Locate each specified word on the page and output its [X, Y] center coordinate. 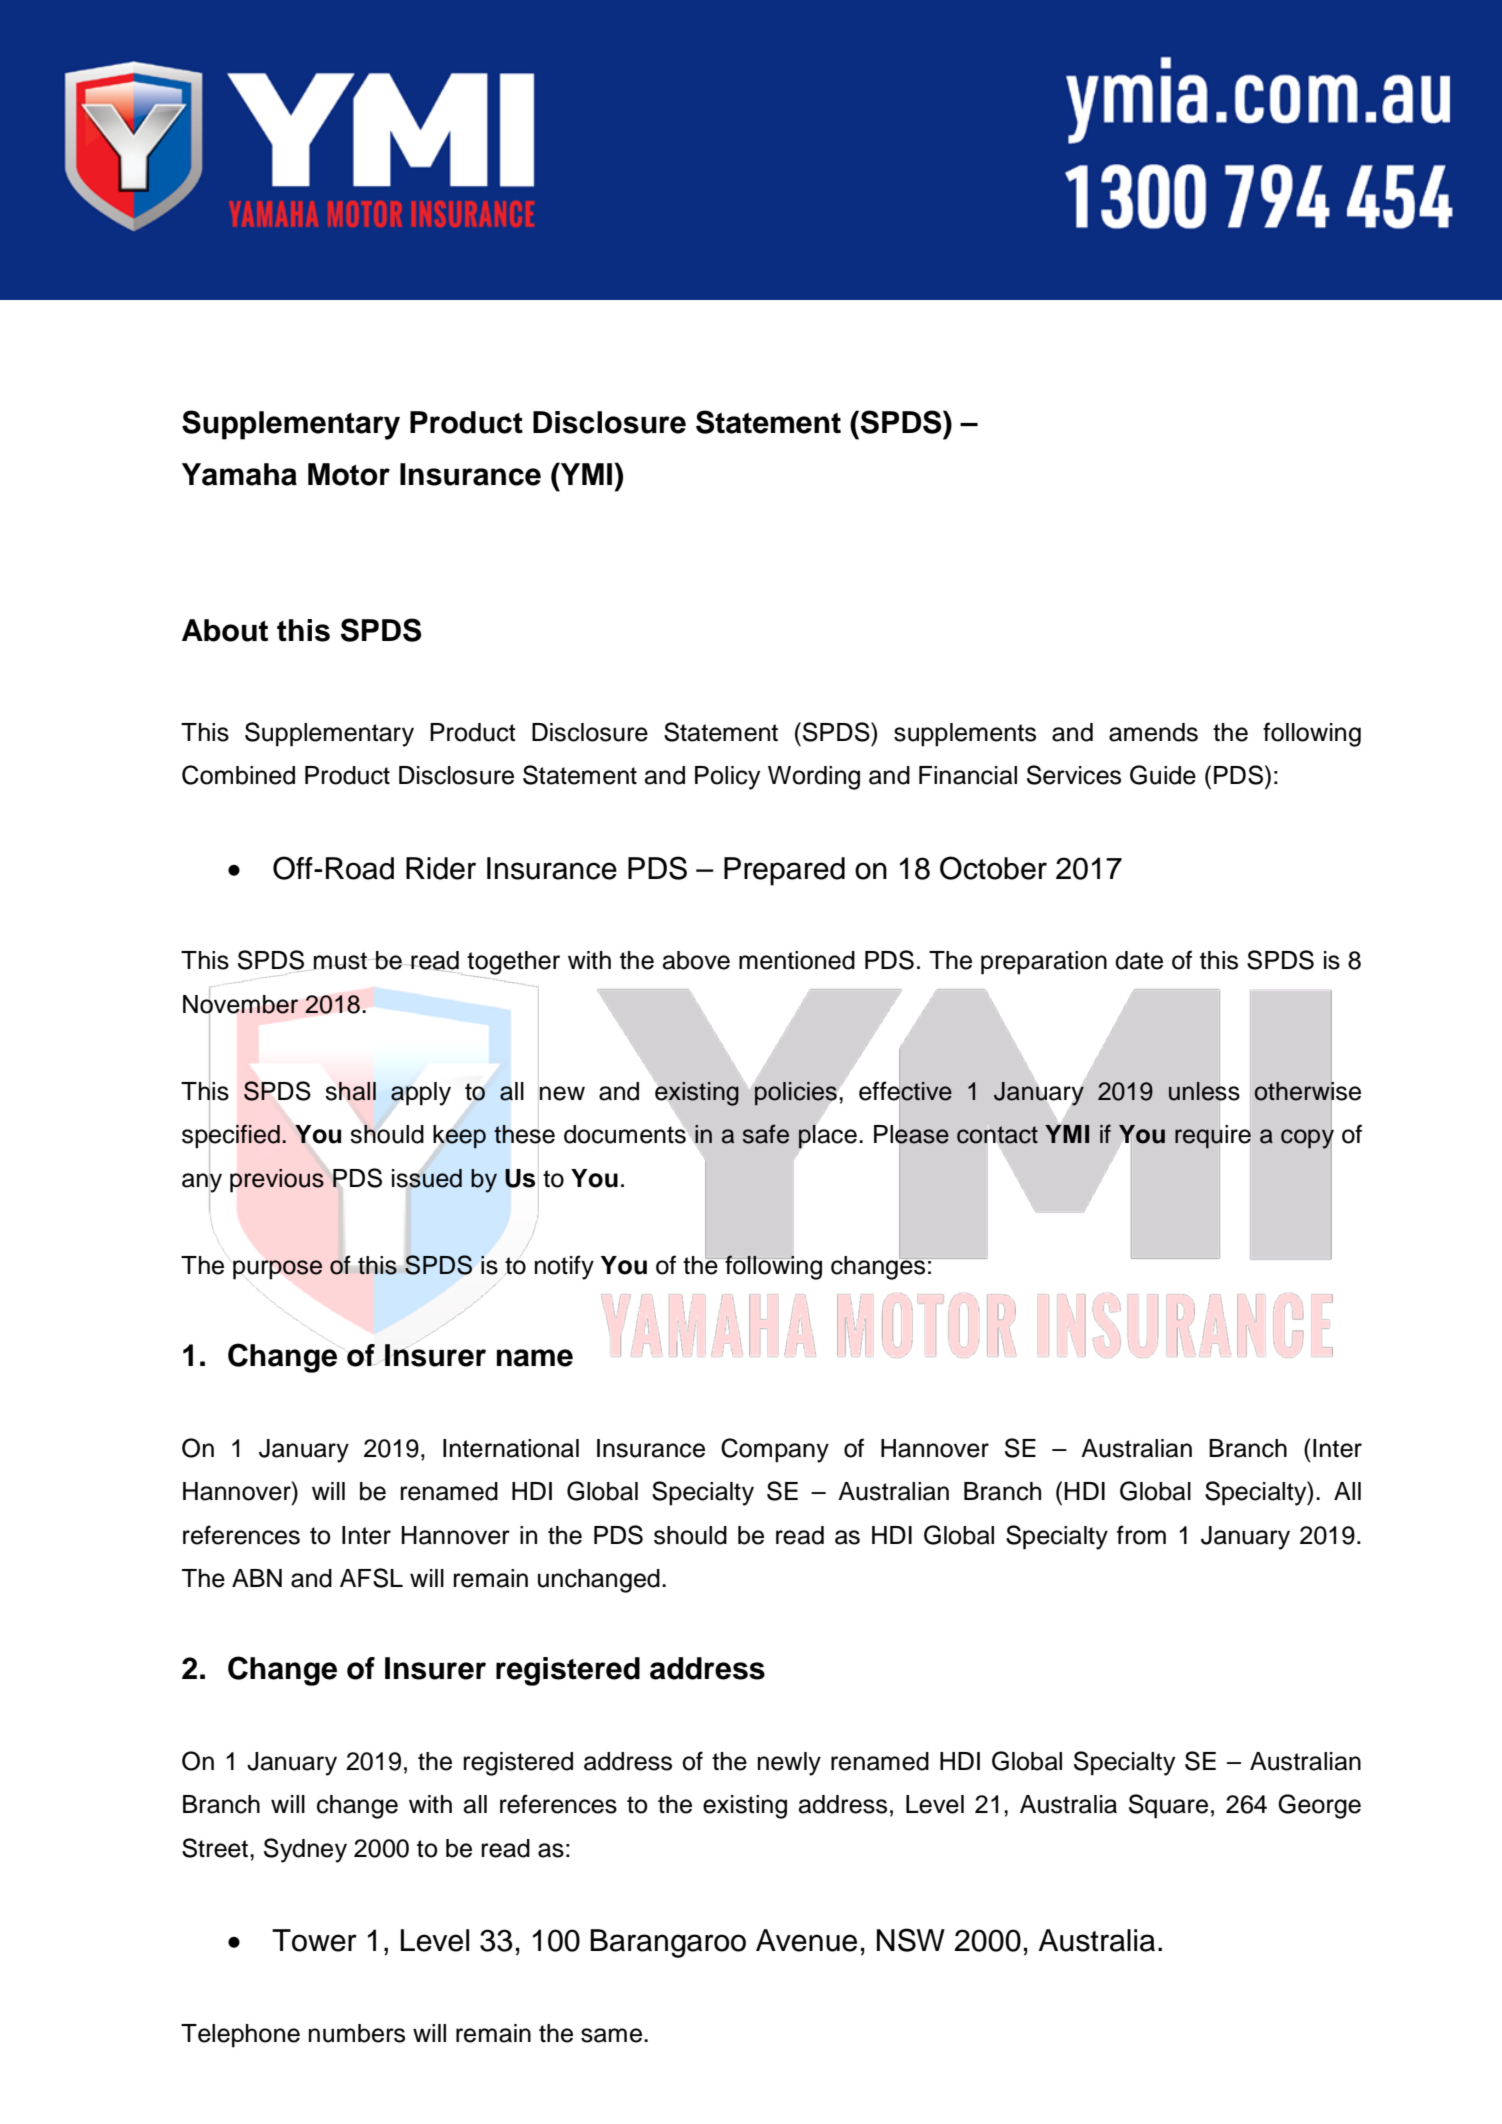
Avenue [806, 1940]
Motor [349, 474]
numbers [357, 2033]
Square [1168, 1806]
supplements [965, 735]
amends [1153, 732]
